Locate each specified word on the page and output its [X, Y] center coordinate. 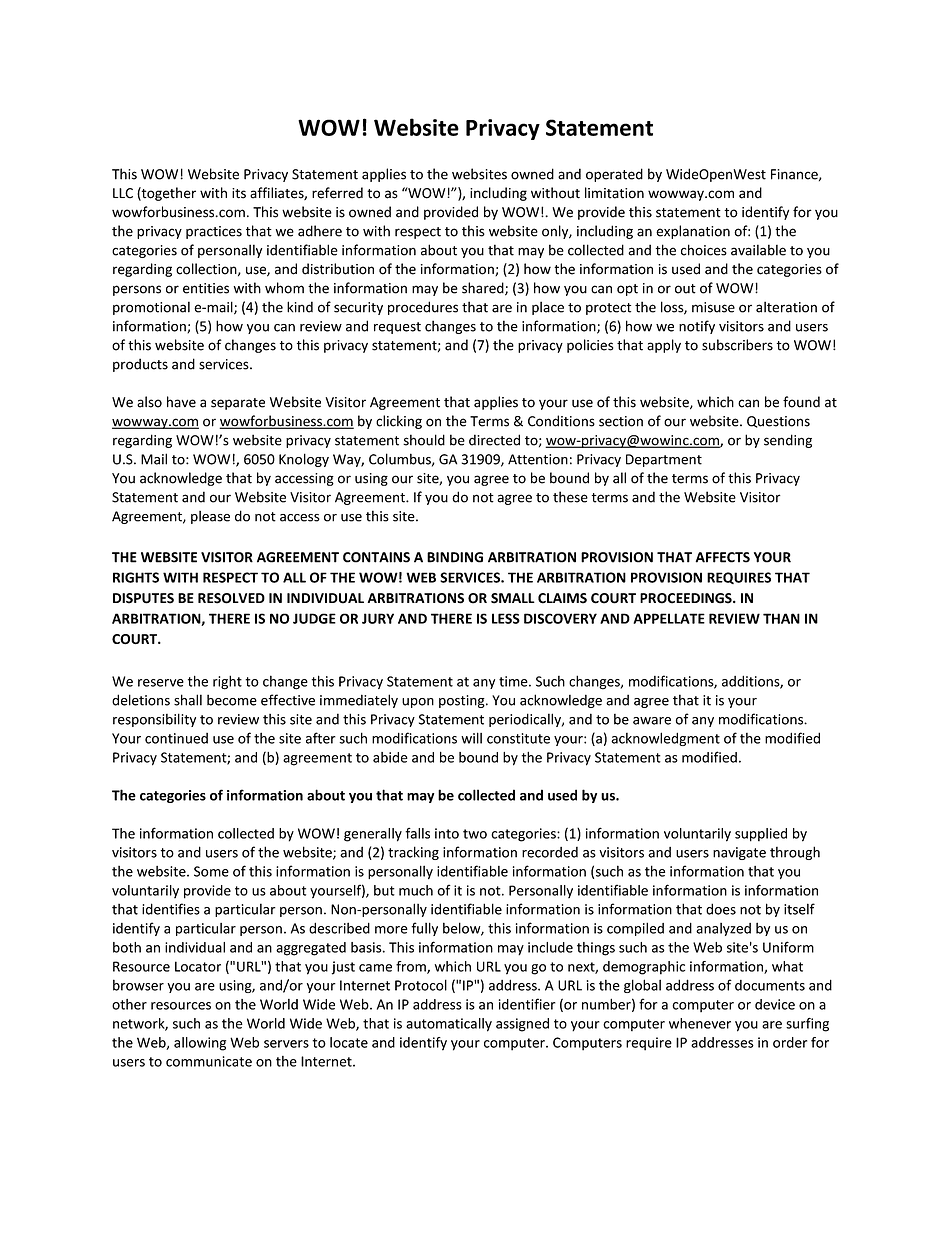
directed [494, 440]
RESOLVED [231, 598]
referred [337, 193]
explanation [693, 232]
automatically [449, 1025]
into [447, 833]
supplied [761, 835]
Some [211, 871]
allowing [200, 1044]
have [181, 402]
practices [214, 232]
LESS [506, 618]
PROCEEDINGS [687, 598]
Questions [778, 422]
